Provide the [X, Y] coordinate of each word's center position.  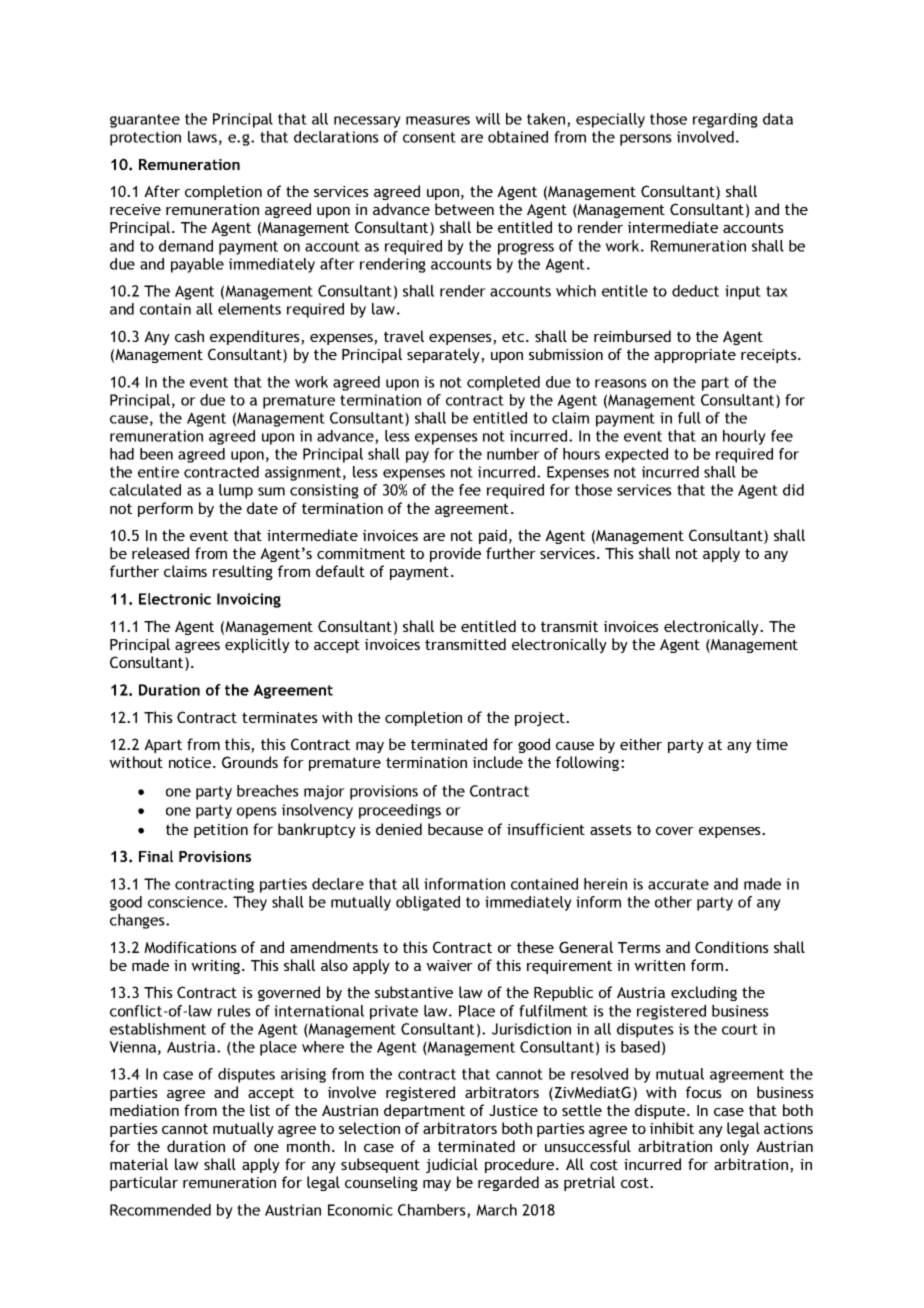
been [156, 454]
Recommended [160, 1210]
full [689, 418]
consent [429, 137]
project [541, 719]
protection [145, 138]
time [772, 744]
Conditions [732, 947]
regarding [725, 120]
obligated [428, 903]
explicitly [257, 645]
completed [503, 383]
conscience [186, 902]
